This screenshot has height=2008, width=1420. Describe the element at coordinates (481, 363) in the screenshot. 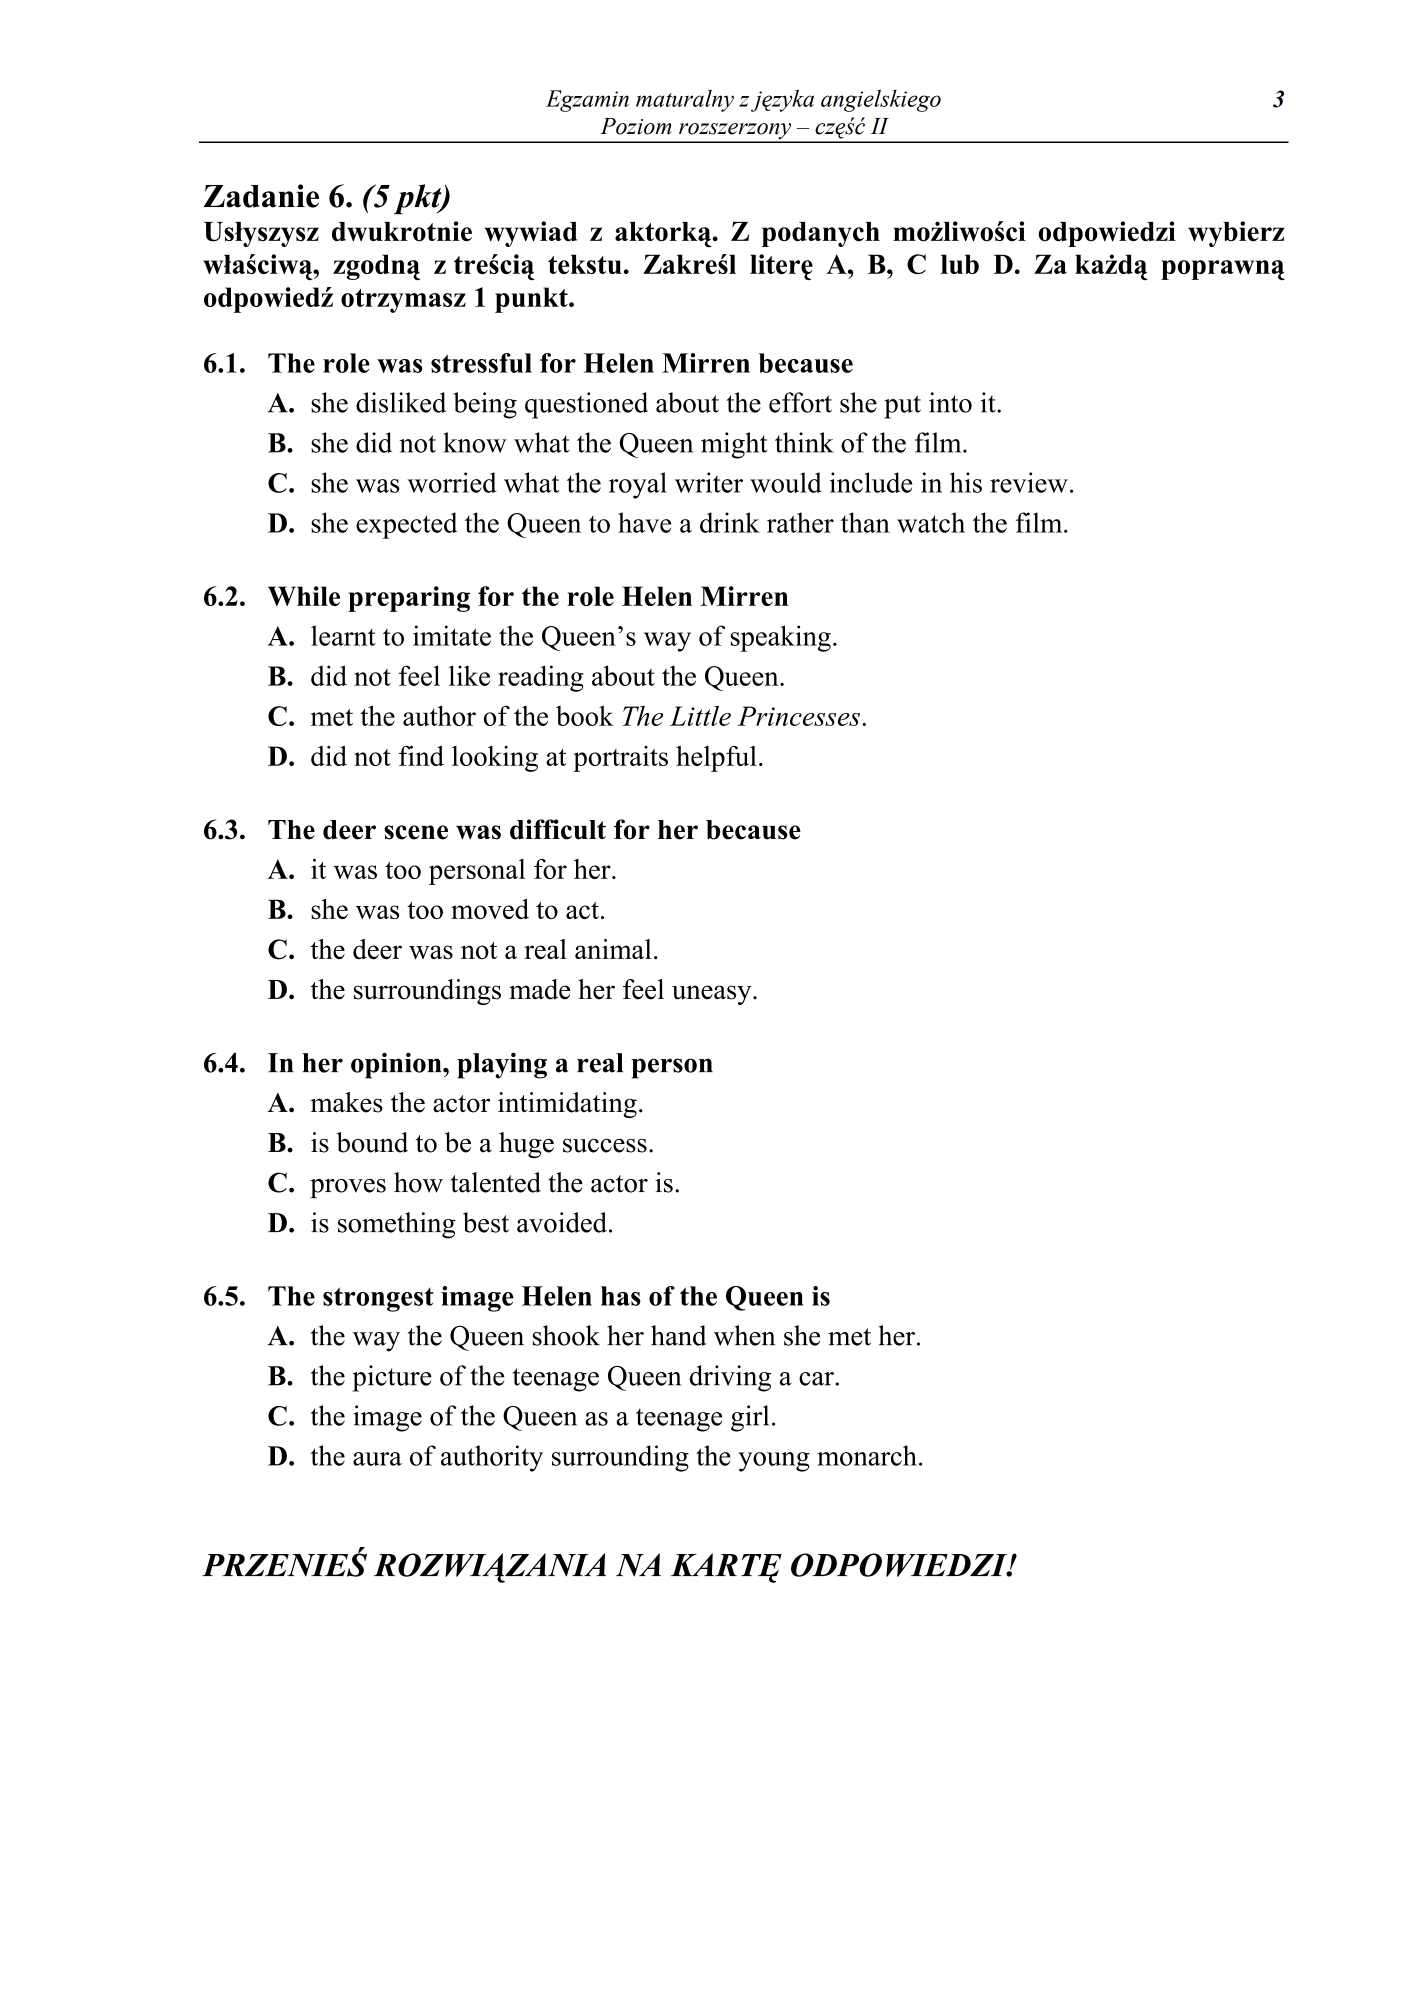

I see `stressful` at that location.
